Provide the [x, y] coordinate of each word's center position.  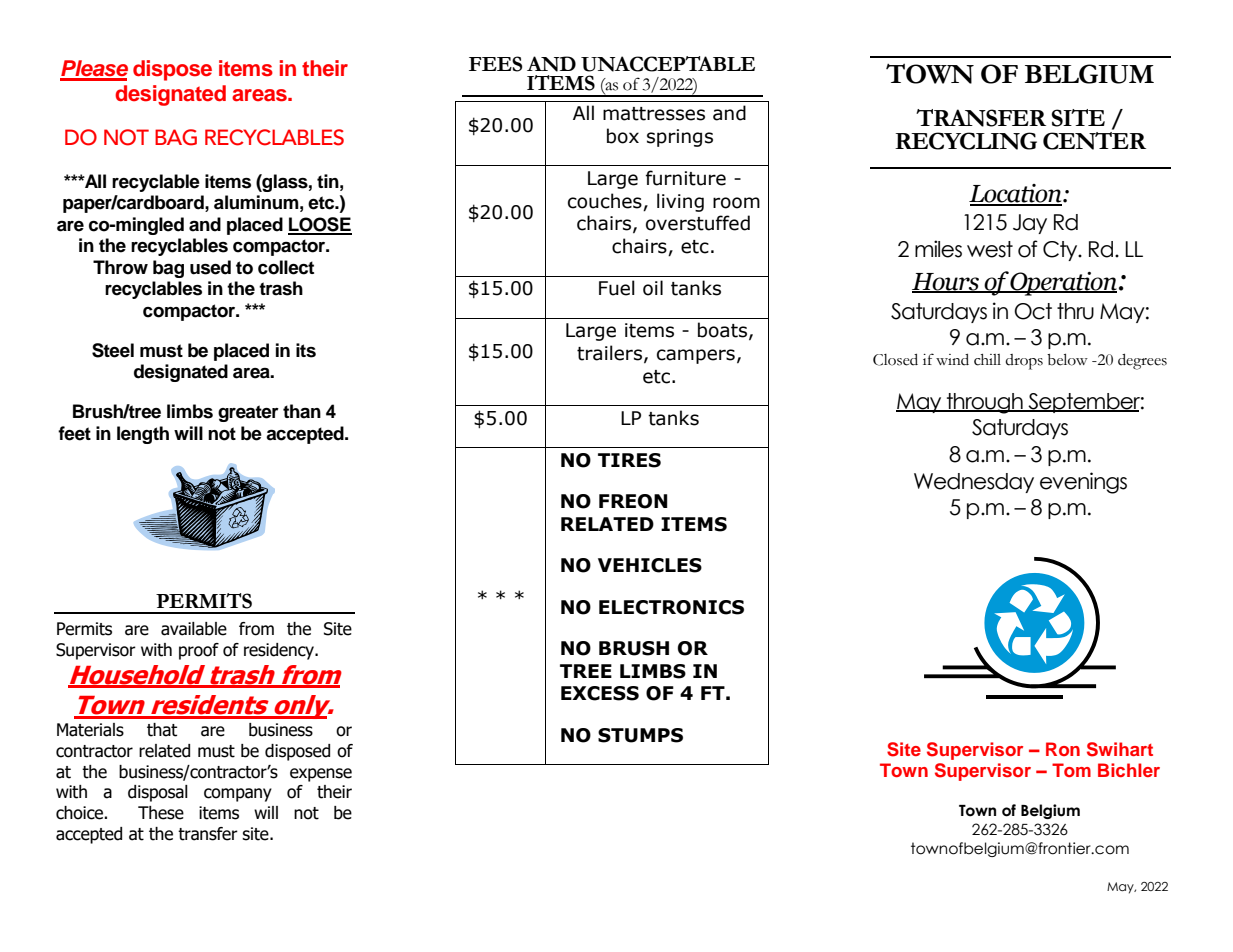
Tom [1071, 770]
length [143, 435]
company [238, 795]
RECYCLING [966, 141]
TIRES [629, 460]
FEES [495, 64]
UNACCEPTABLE [668, 64]
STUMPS [640, 735]
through [984, 403]
